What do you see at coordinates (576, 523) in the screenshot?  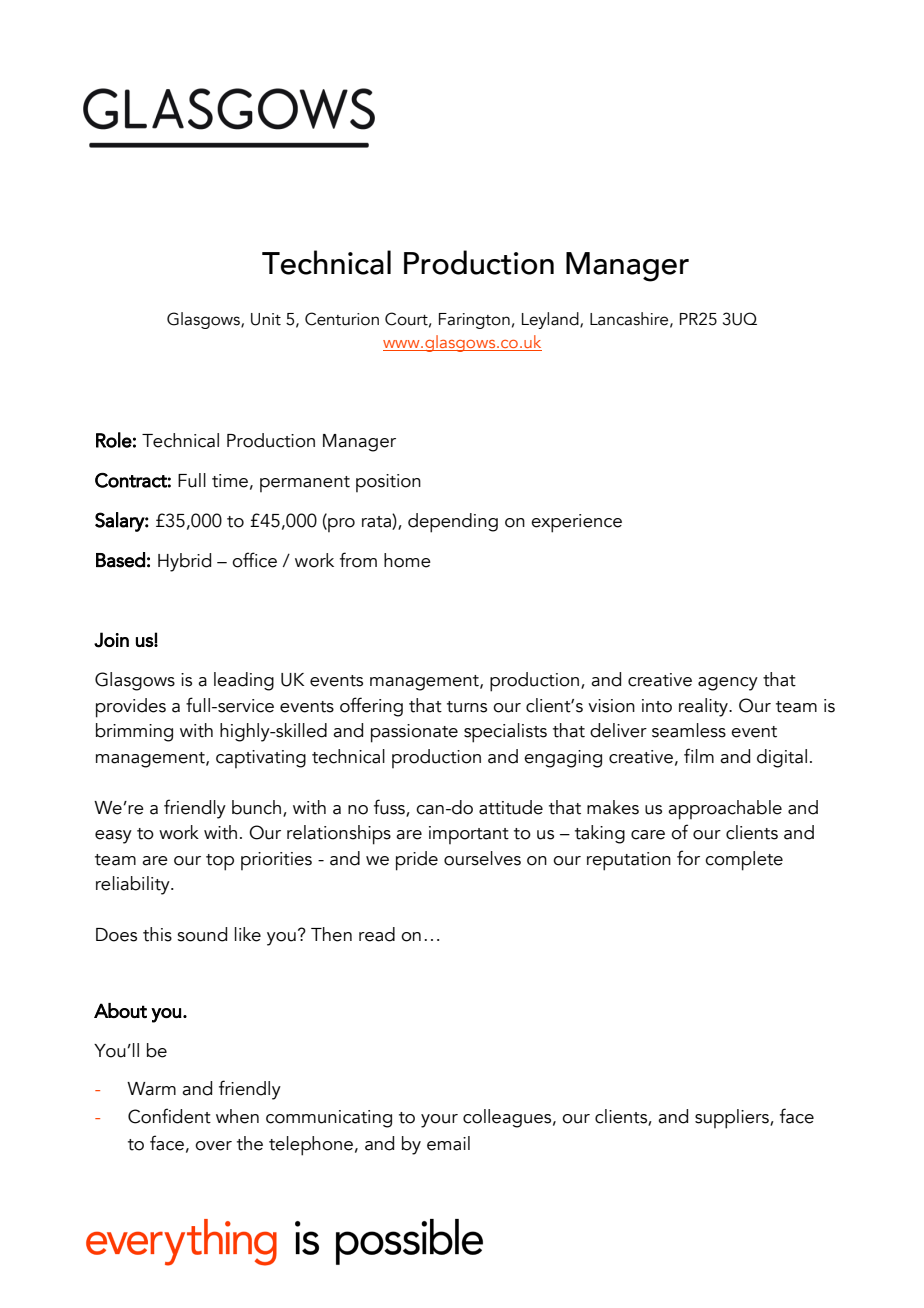 I see `experience` at bounding box center [576, 523].
